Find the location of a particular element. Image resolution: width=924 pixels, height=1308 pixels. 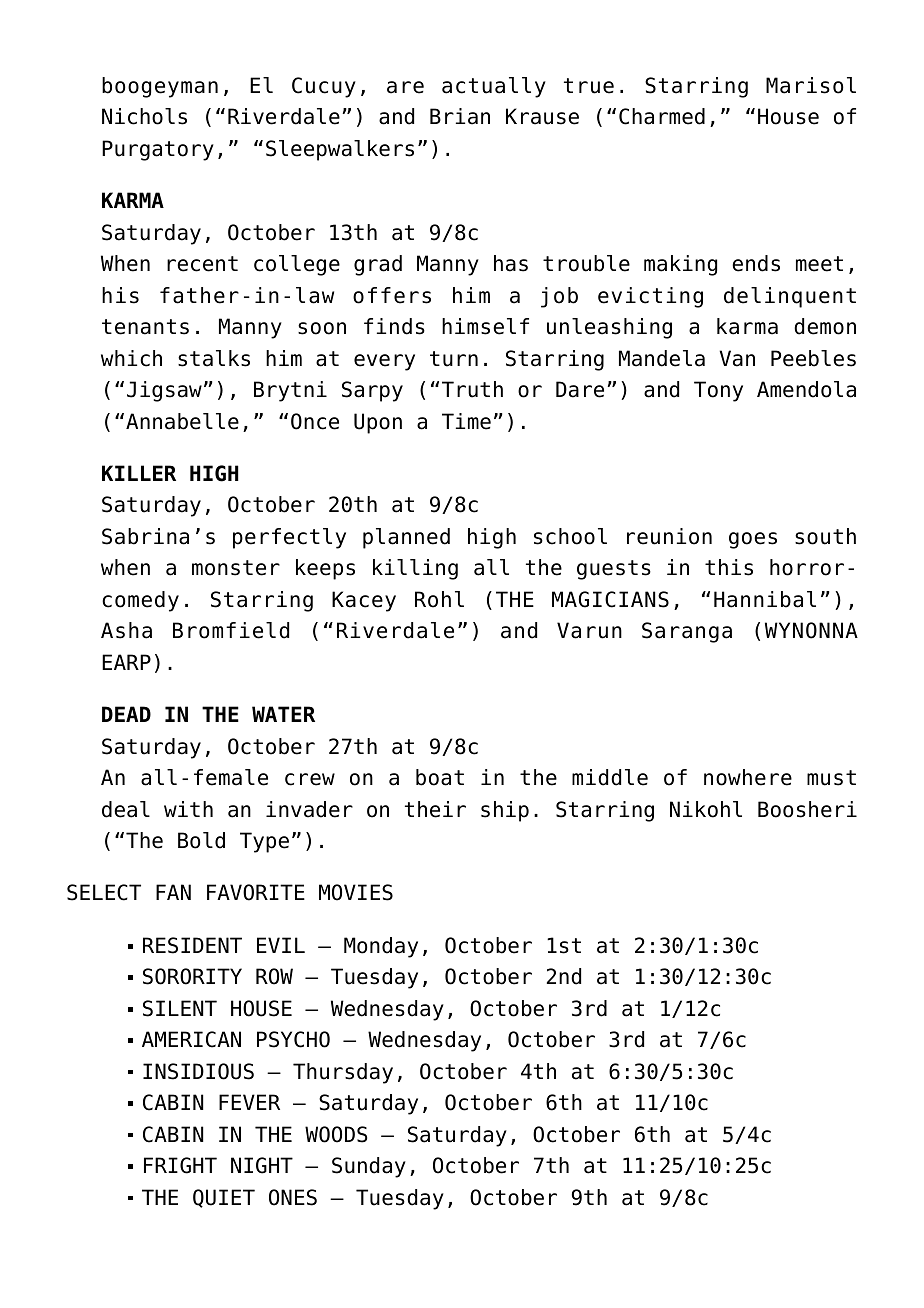

Nichols is located at coordinates (144, 116).
